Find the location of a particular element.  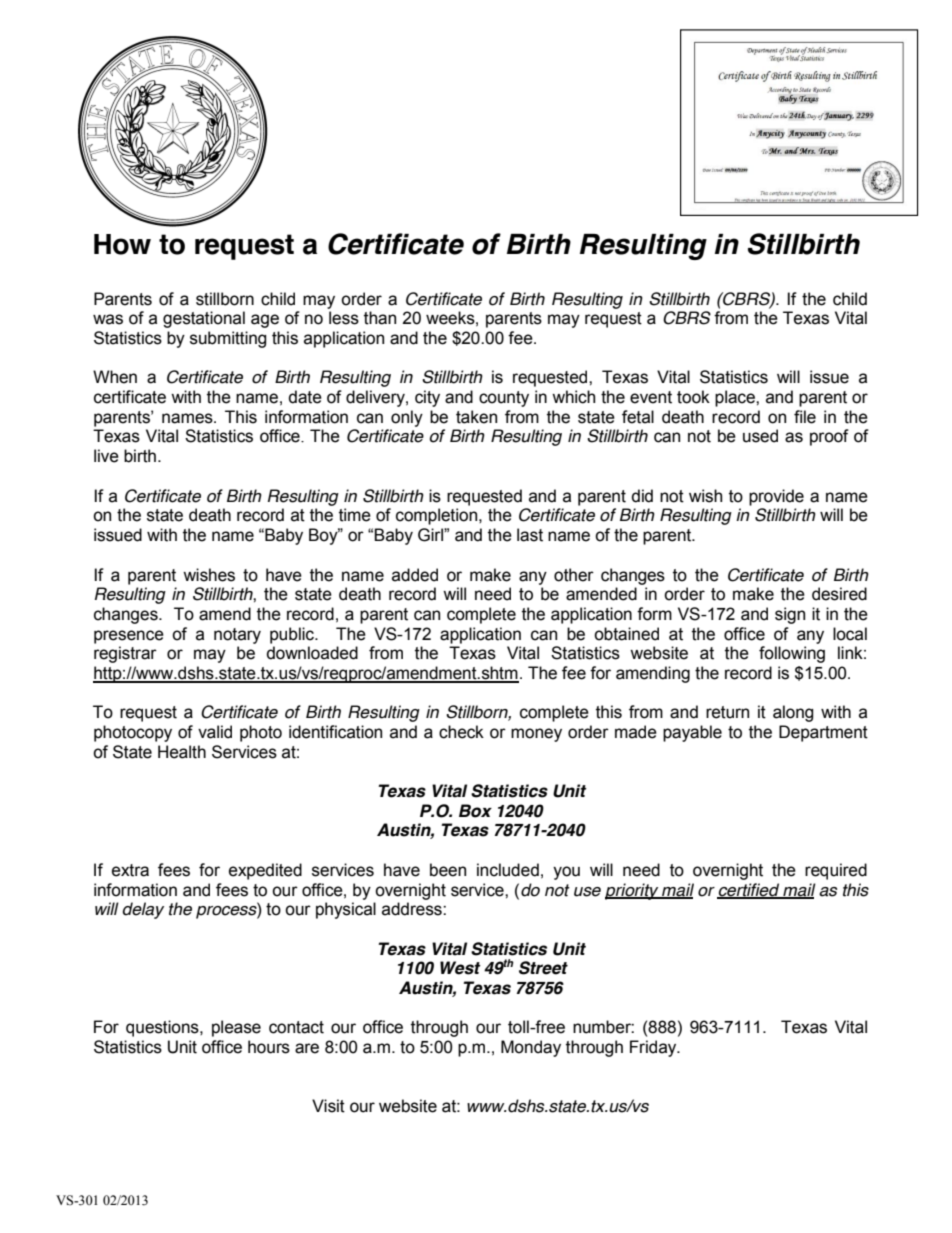

following is located at coordinates (792, 654).
